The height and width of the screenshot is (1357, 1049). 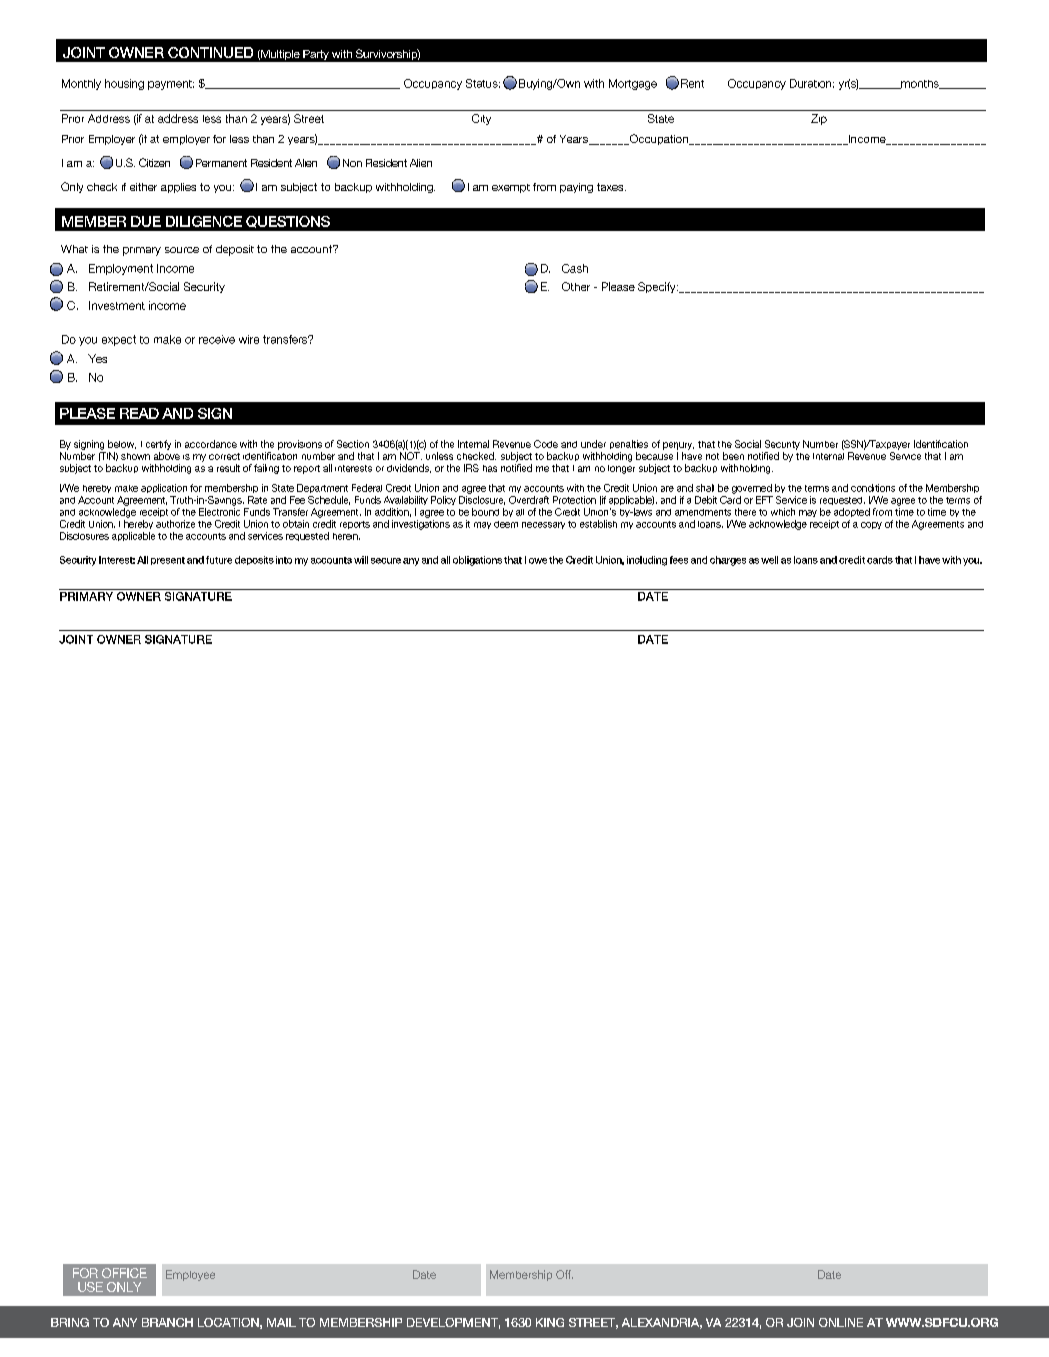 What do you see at coordinates (819, 119) in the screenshot?
I see `Zip` at bounding box center [819, 119].
